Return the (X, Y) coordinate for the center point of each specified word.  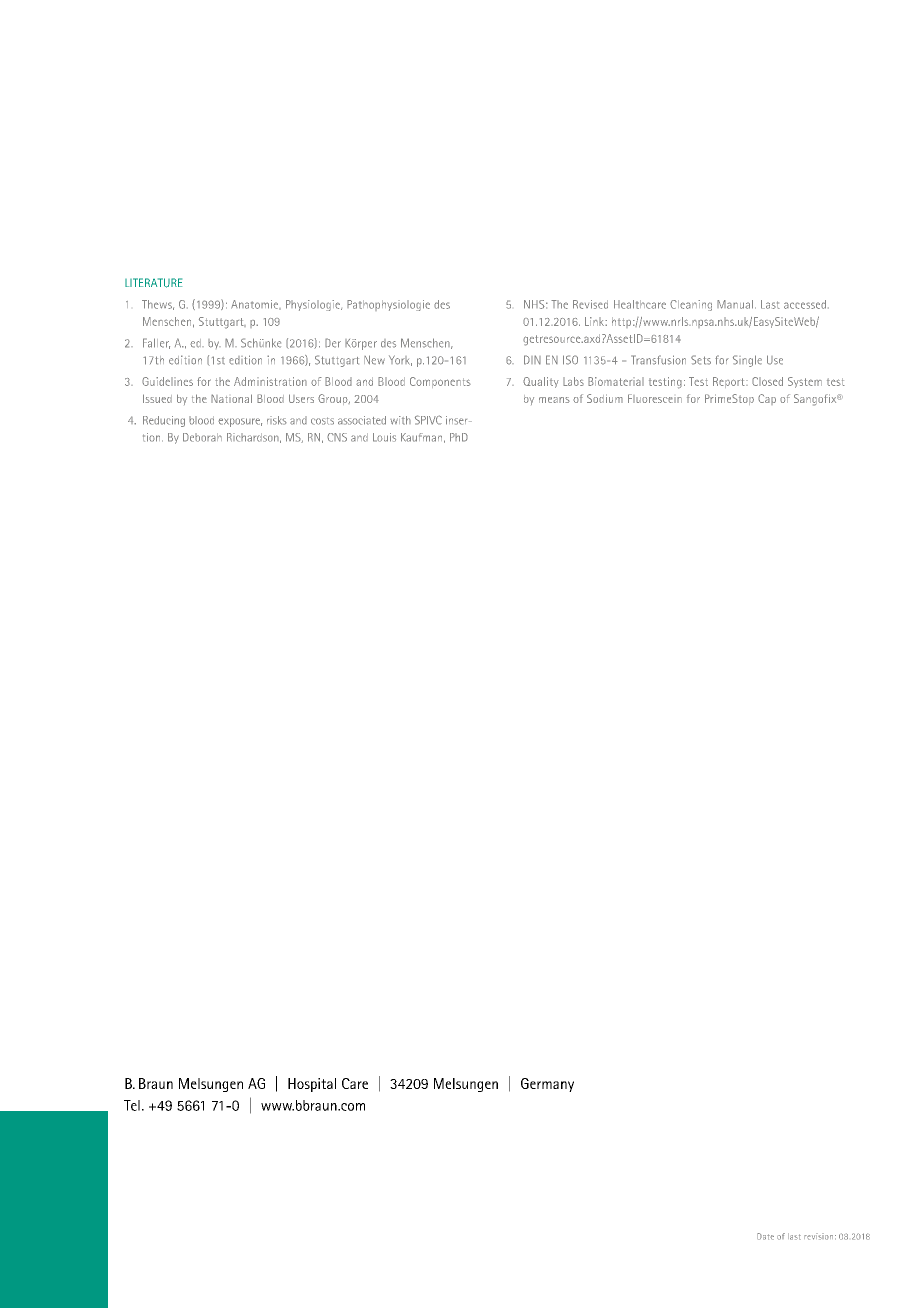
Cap (767, 399)
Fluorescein (655, 398)
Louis (384, 437)
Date (765, 1236)
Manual (735, 304)
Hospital (312, 1085)
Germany (547, 1085)
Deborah (202, 437)
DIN (532, 360)
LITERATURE (153, 283)
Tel (132, 1105)
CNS (337, 437)
